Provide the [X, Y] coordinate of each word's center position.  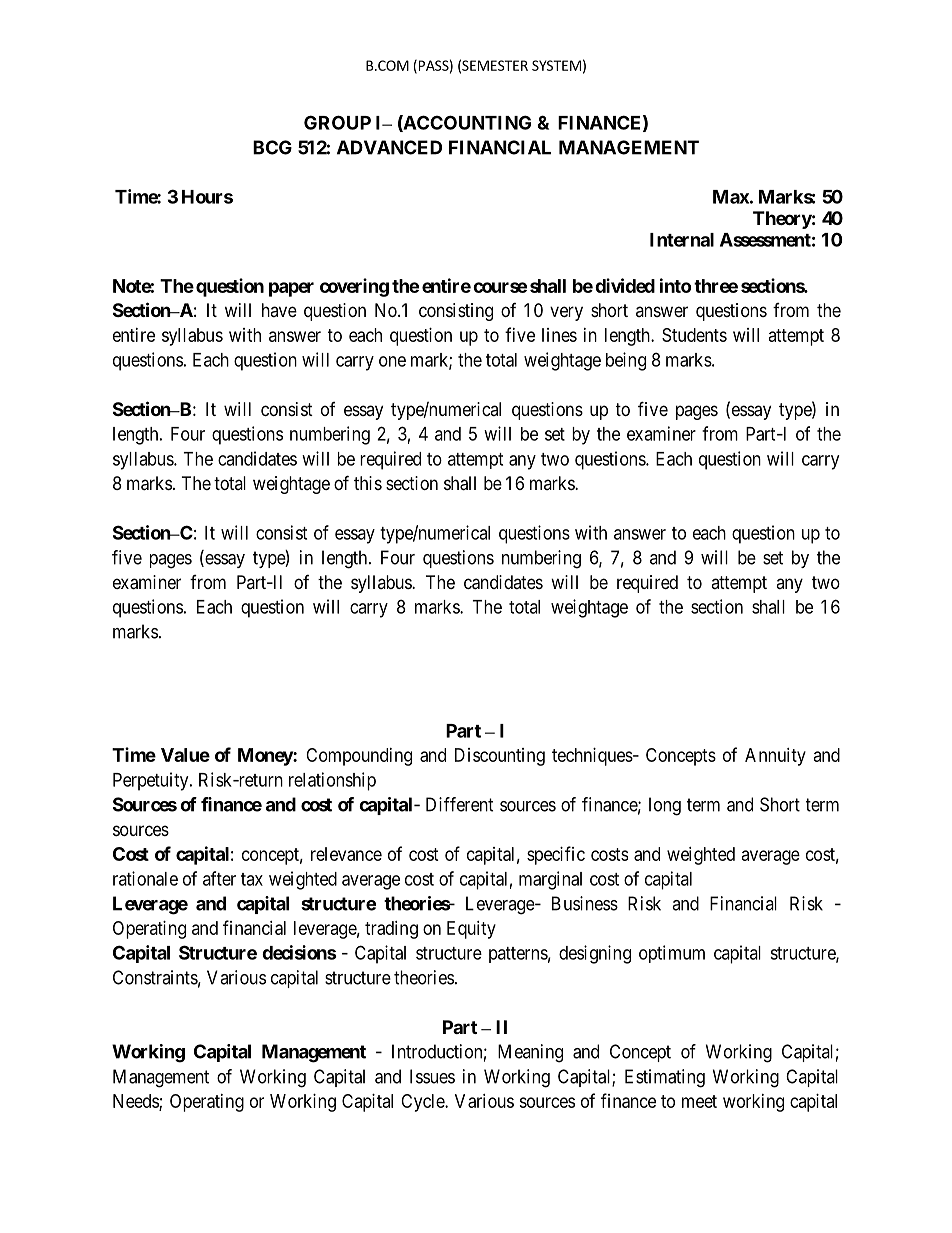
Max [731, 197]
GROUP [337, 122]
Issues [432, 1076]
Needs [136, 1102]
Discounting [500, 757]
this [368, 483]
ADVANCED [389, 147]
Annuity [775, 757]
